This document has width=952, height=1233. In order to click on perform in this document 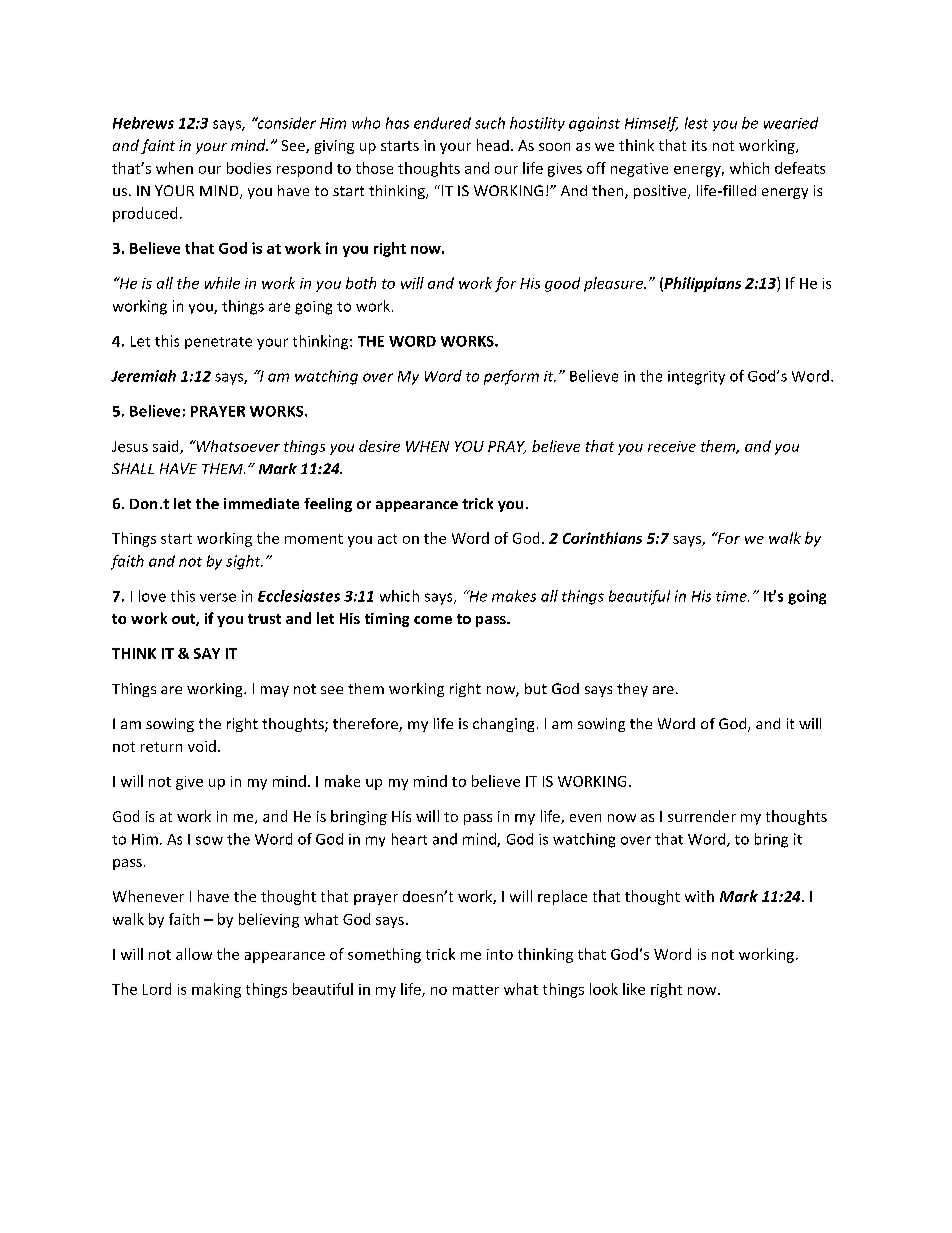, I will do `click(511, 377)`.
